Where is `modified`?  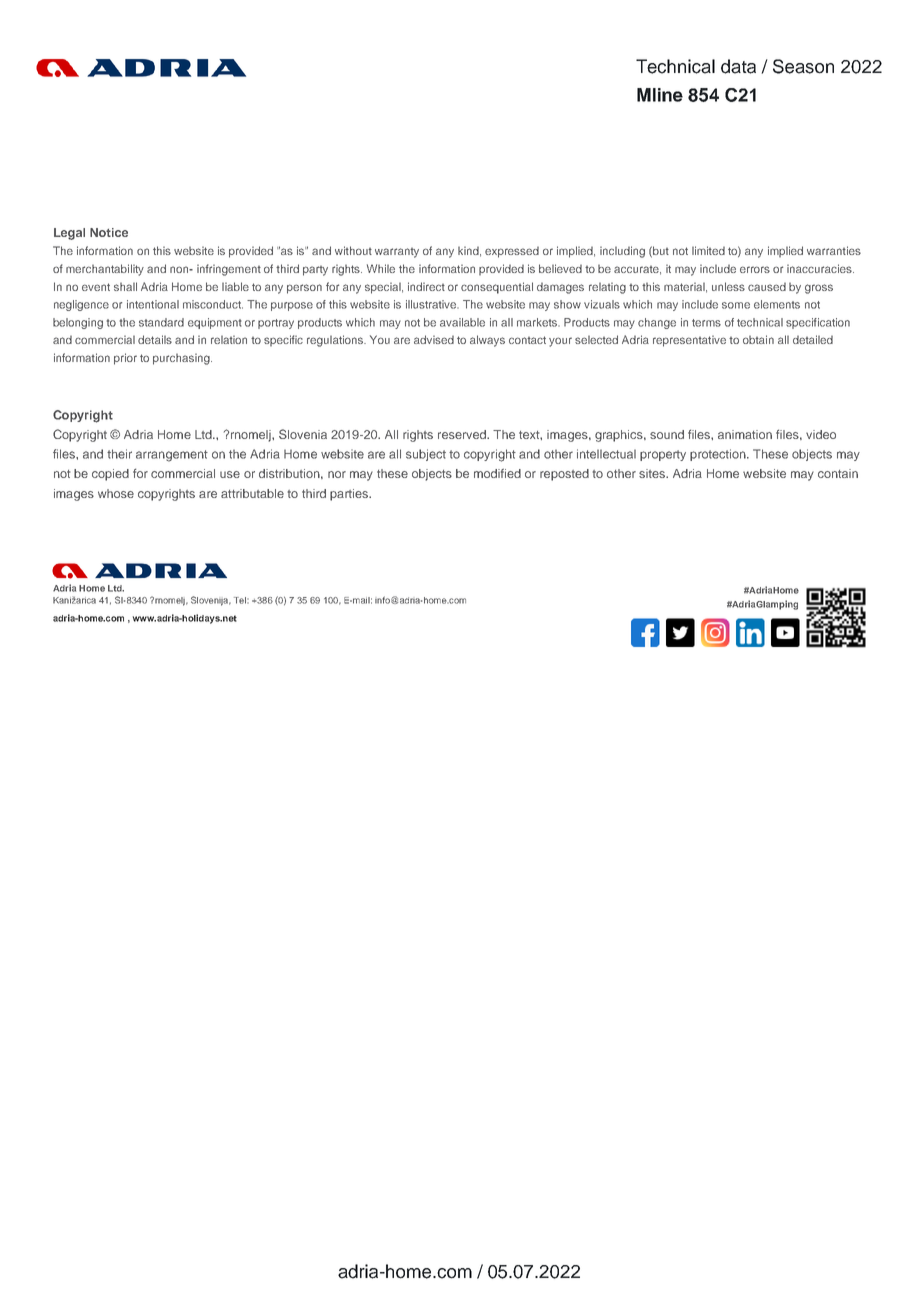 modified is located at coordinates (497, 473).
